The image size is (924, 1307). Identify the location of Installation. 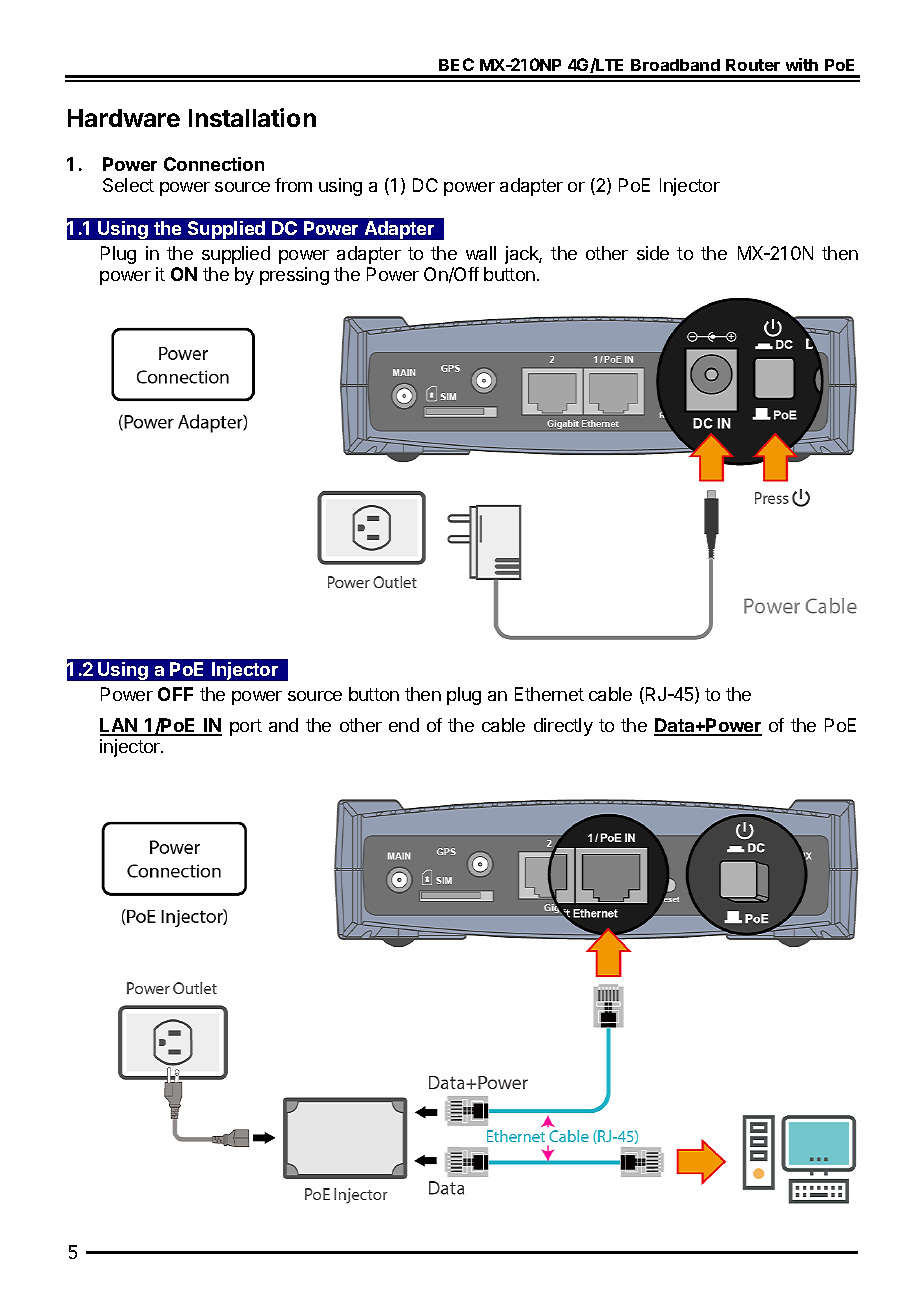
(252, 117).
